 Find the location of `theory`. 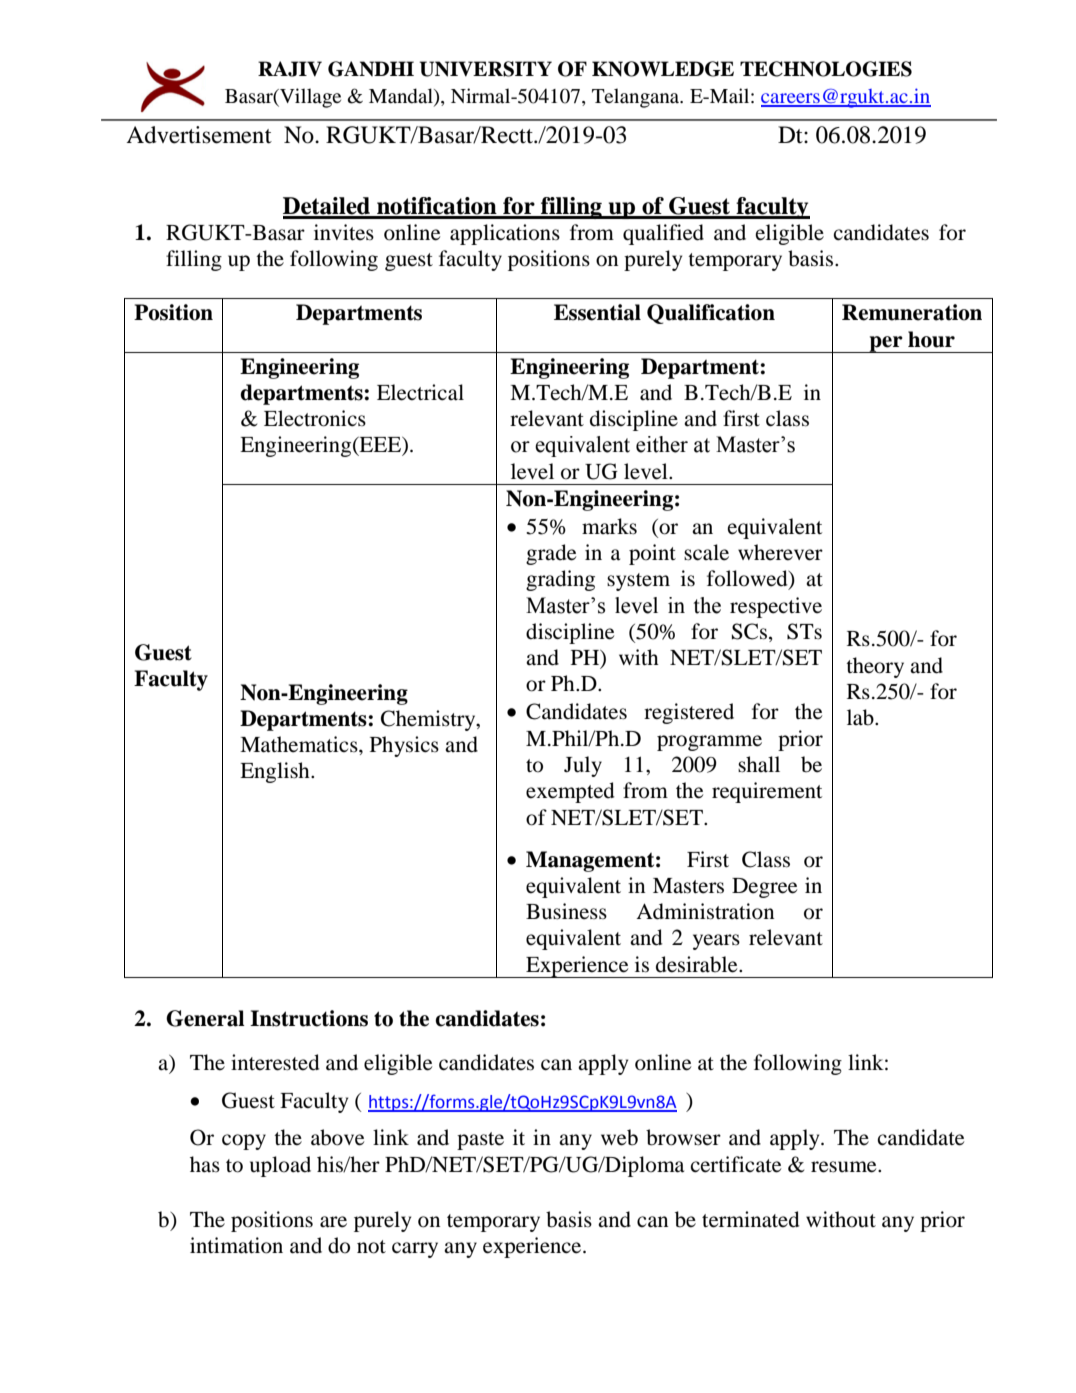

theory is located at coordinates (875, 667).
